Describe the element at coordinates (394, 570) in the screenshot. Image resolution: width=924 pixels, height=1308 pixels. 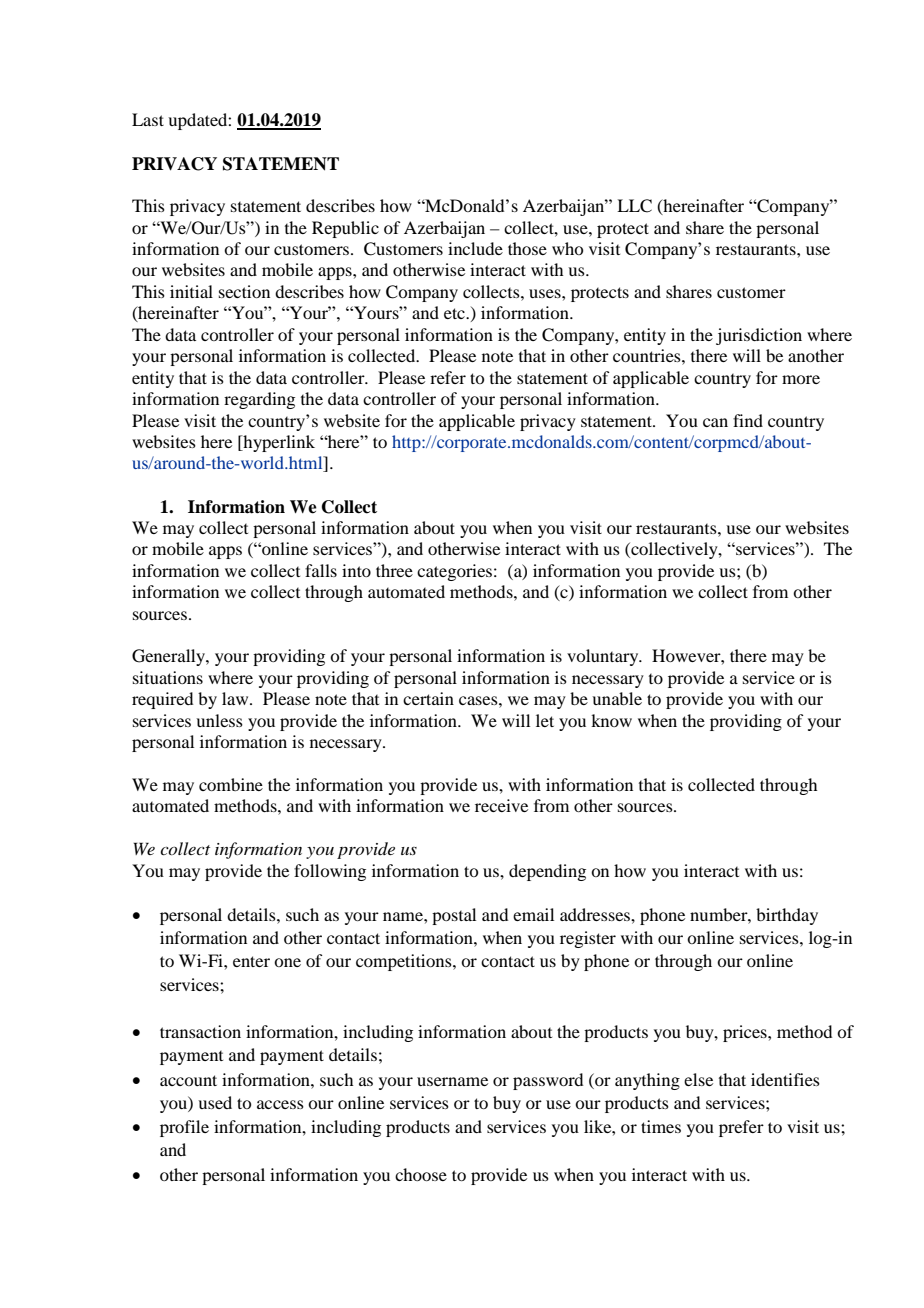
I see `three` at that location.
